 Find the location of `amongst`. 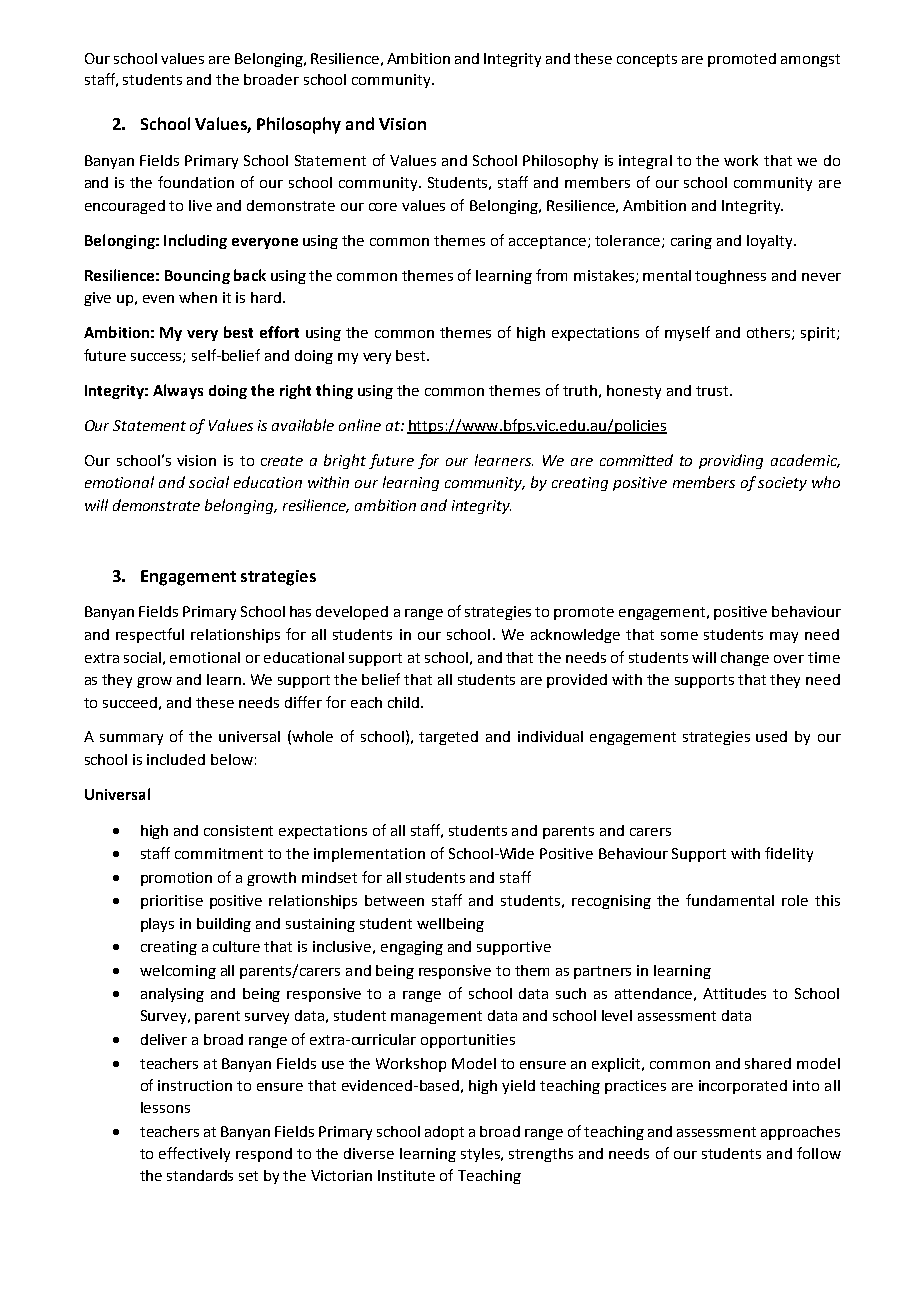

amongst is located at coordinates (810, 60).
